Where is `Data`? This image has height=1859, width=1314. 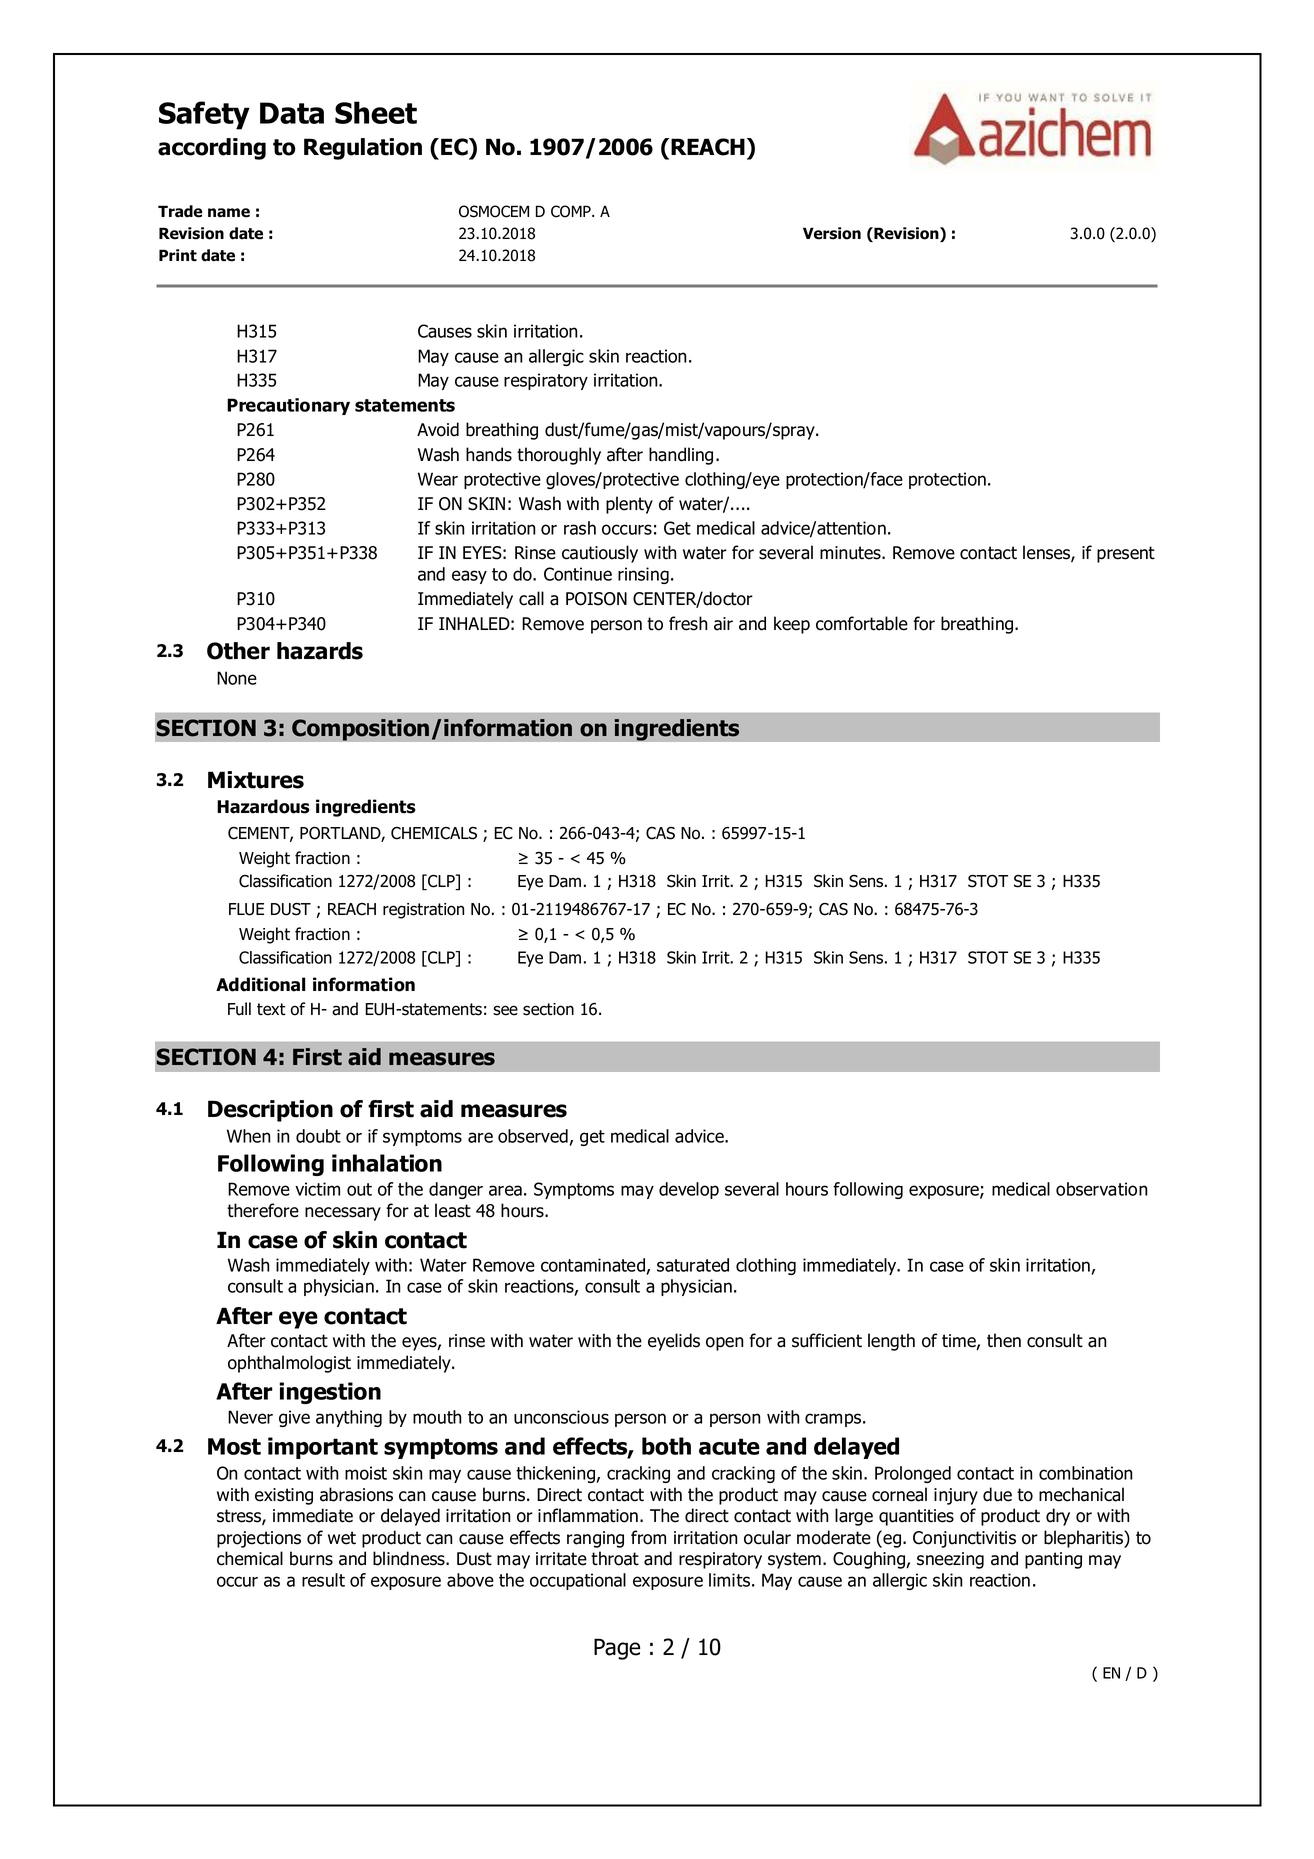 Data is located at coordinates (292, 113).
